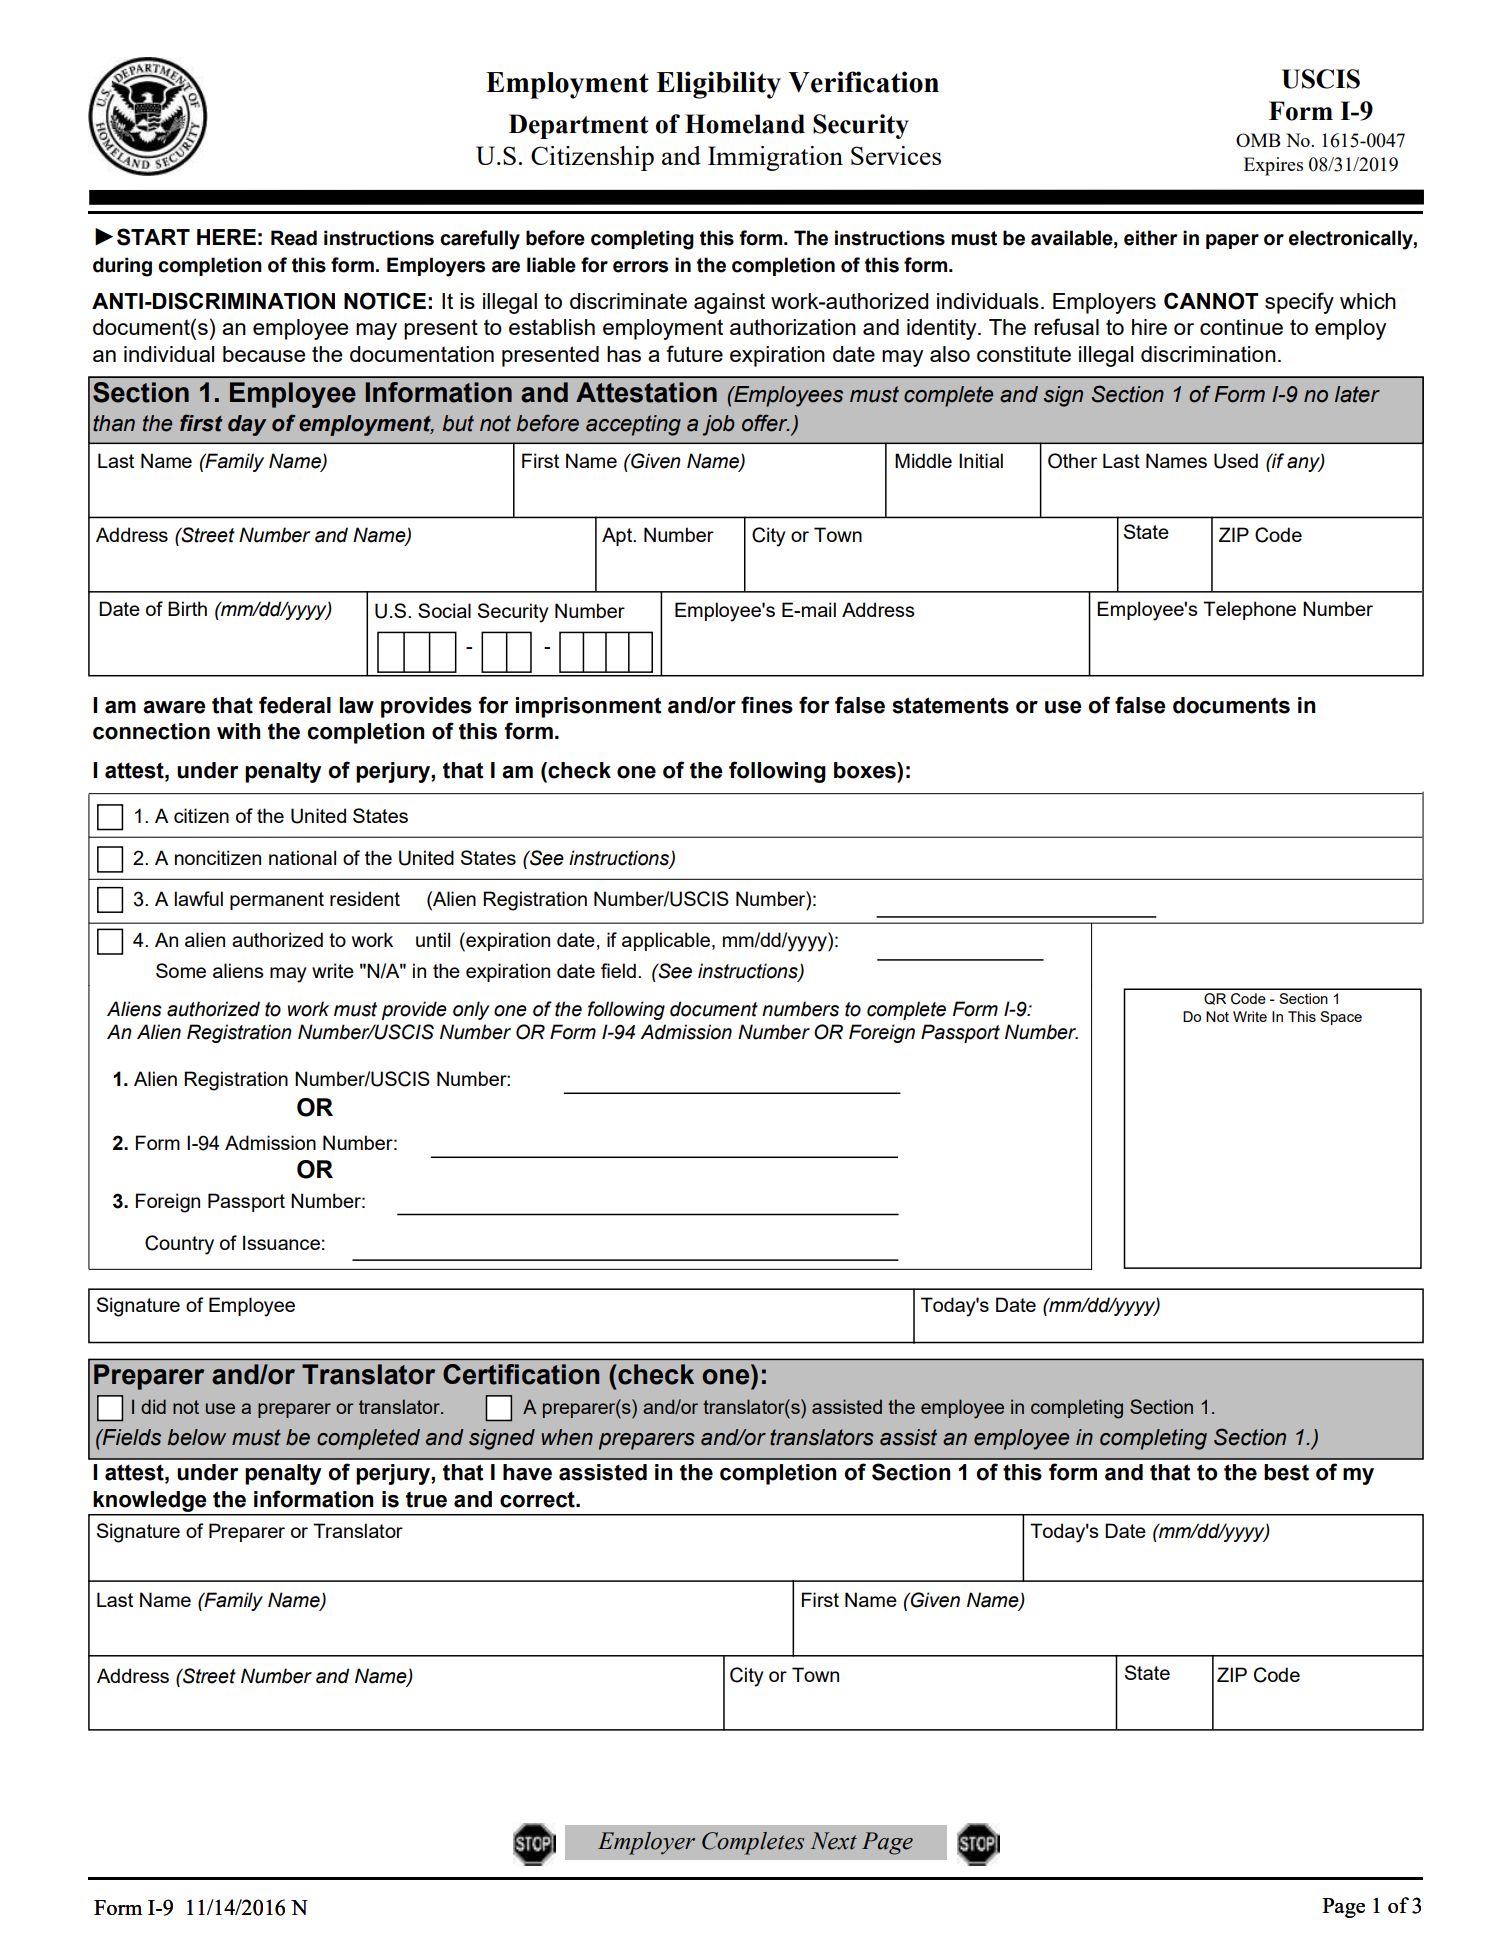 The height and width of the screenshot is (1956, 1512). Describe the element at coordinates (521, 1374) in the screenshot. I see `Certification` at that location.
